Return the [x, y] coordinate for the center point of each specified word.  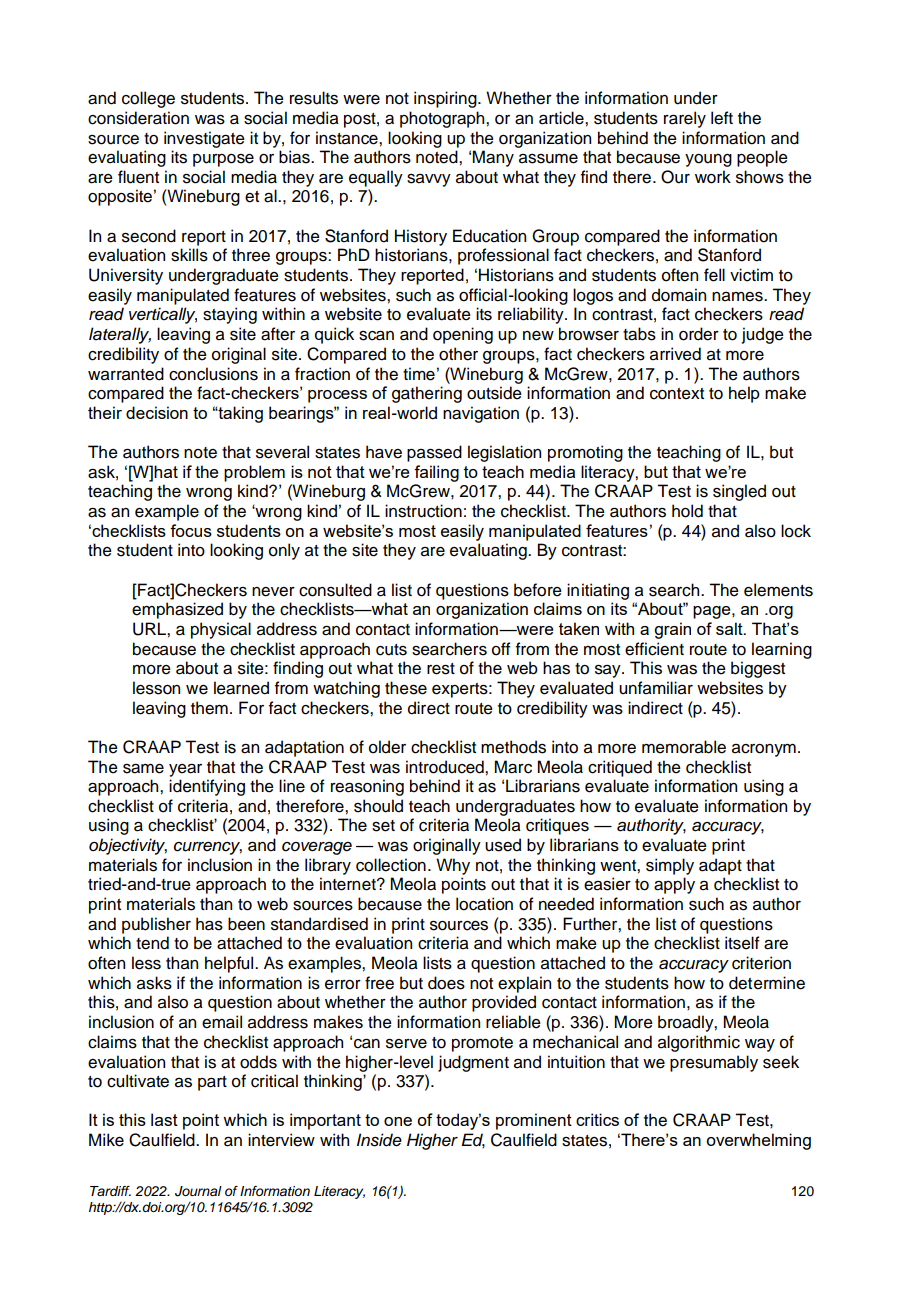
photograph [443, 119]
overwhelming [758, 1141]
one [398, 1121]
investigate [204, 139]
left [722, 118]
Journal [198, 1191]
